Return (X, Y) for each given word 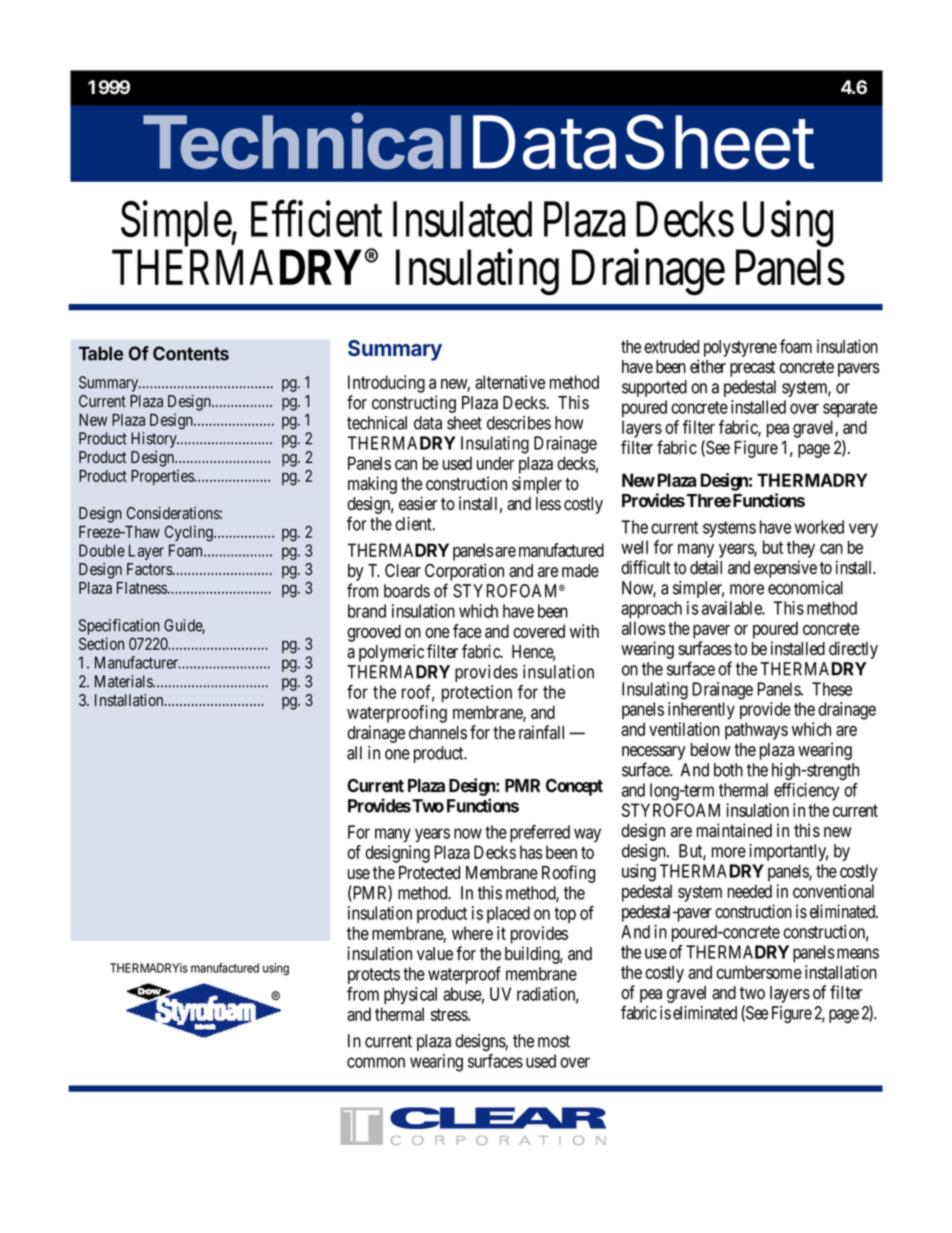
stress (450, 1014)
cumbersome (759, 972)
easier (418, 503)
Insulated (462, 219)
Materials (124, 681)
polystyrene (740, 348)
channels (438, 733)
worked (819, 527)
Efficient (316, 219)
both (728, 770)
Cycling (190, 533)
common (376, 1062)
